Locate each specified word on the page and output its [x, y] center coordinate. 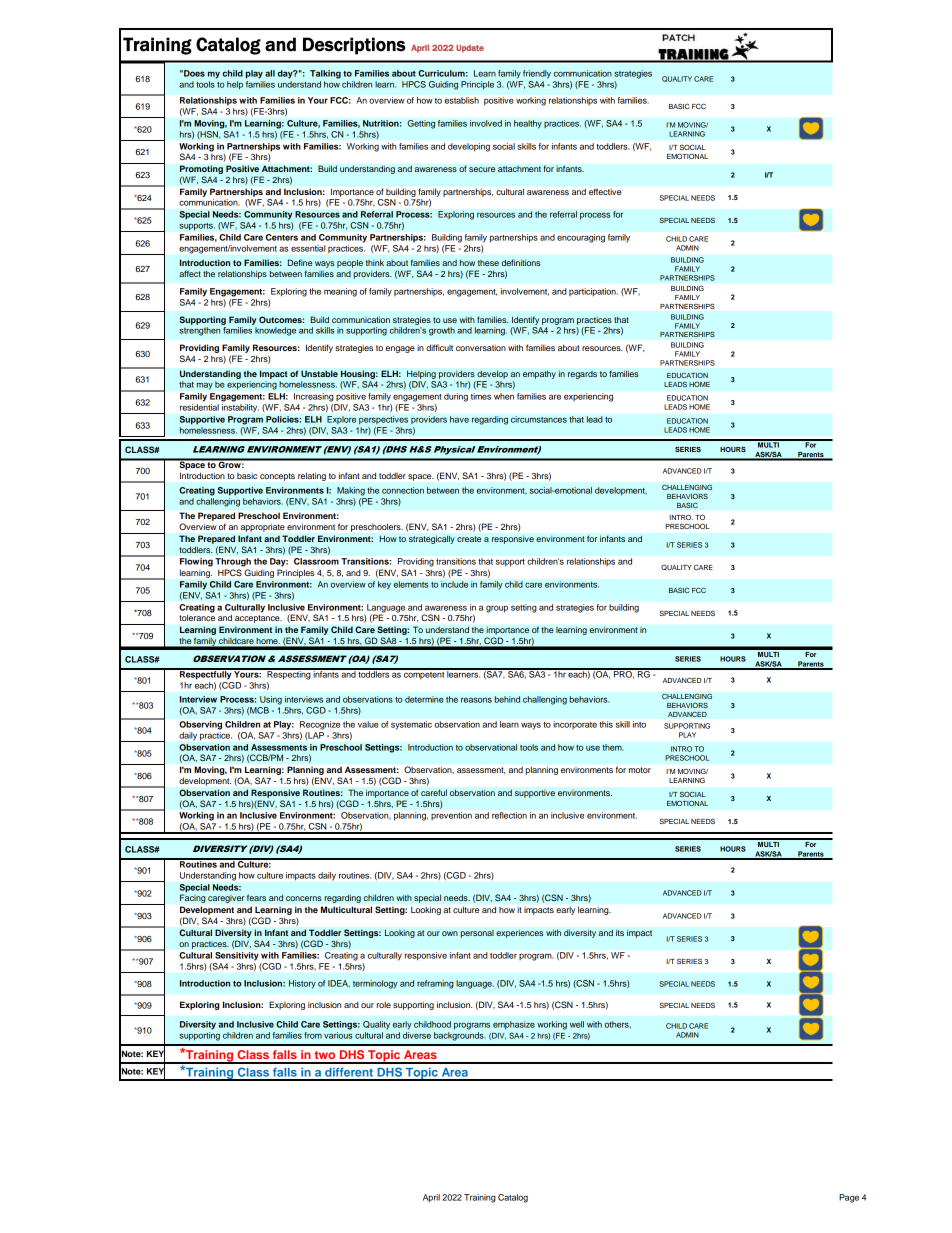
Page [849, 1198]
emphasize [514, 1025]
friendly [537, 74]
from [313, 1035]
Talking [325, 74]
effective [605, 191]
